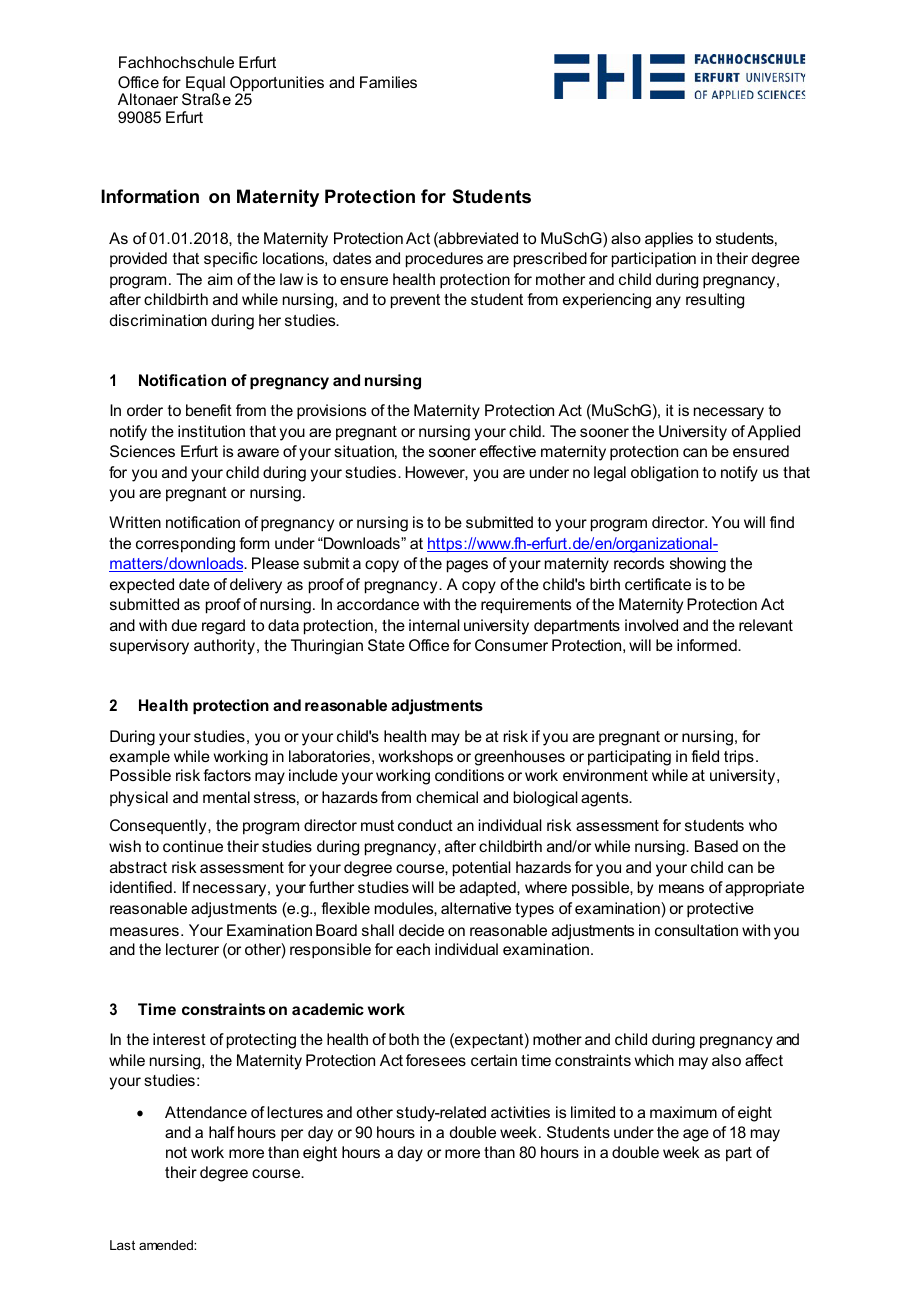 This screenshot has height=1309, width=924. What do you see at coordinates (388, 82) in the screenshot?
I see `Families` at bounding box center [388, 82].
